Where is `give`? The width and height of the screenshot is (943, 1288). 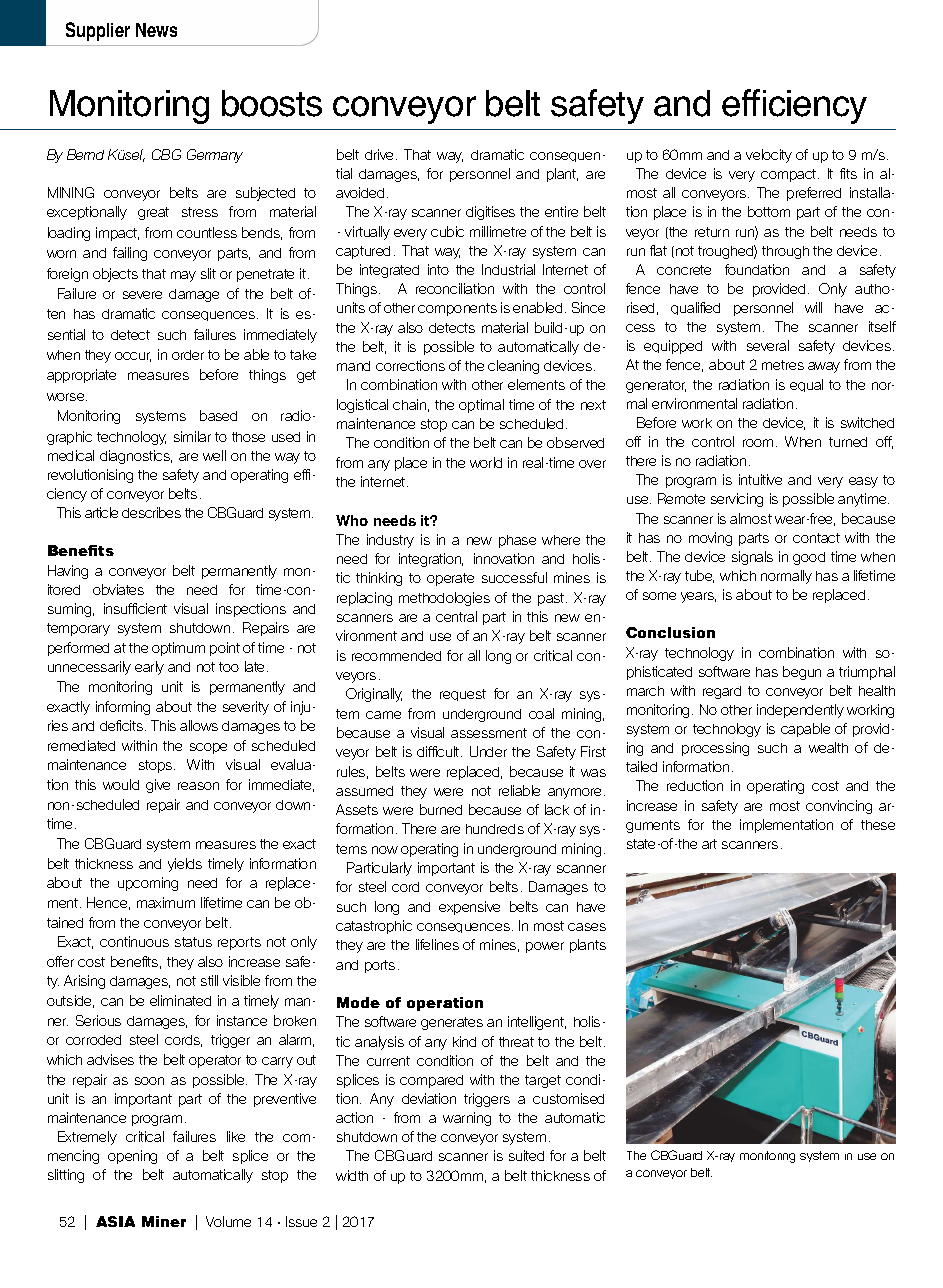
give is located at coordinates (158, 786).
